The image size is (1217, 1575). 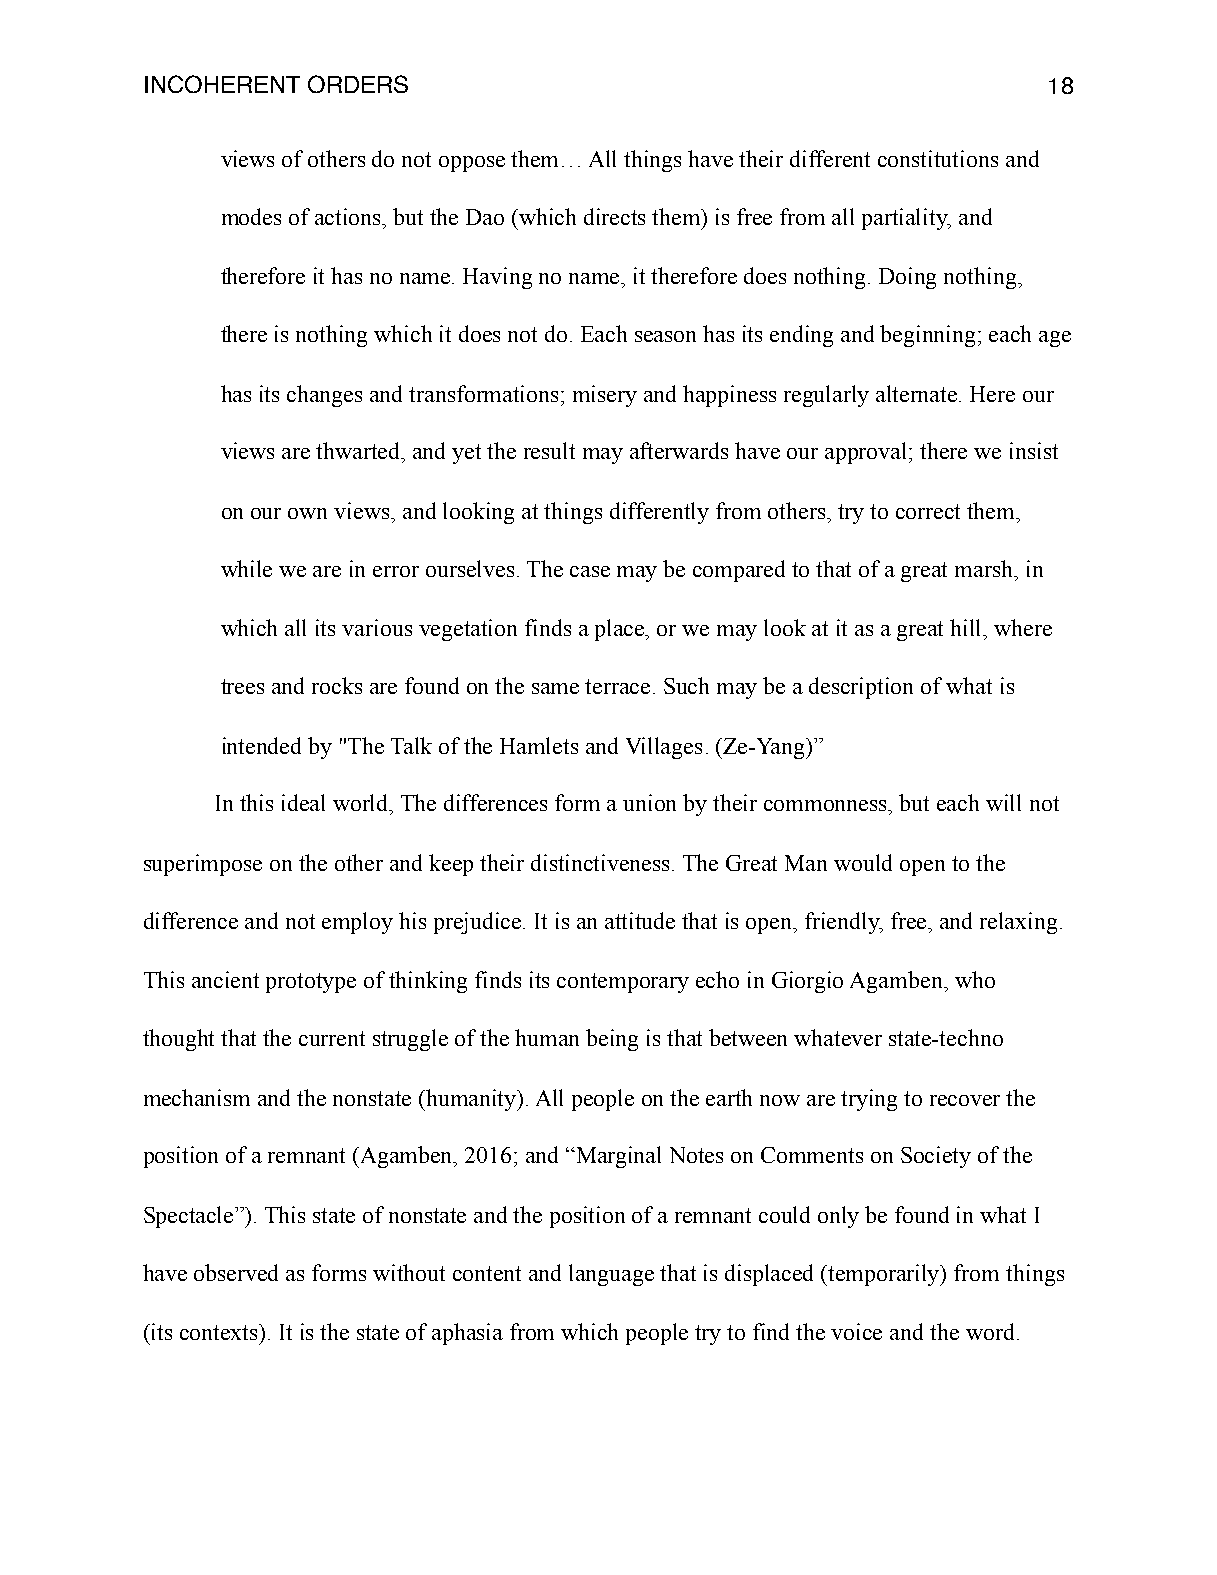 I want to click on language, so click(x=611, y=1275).
